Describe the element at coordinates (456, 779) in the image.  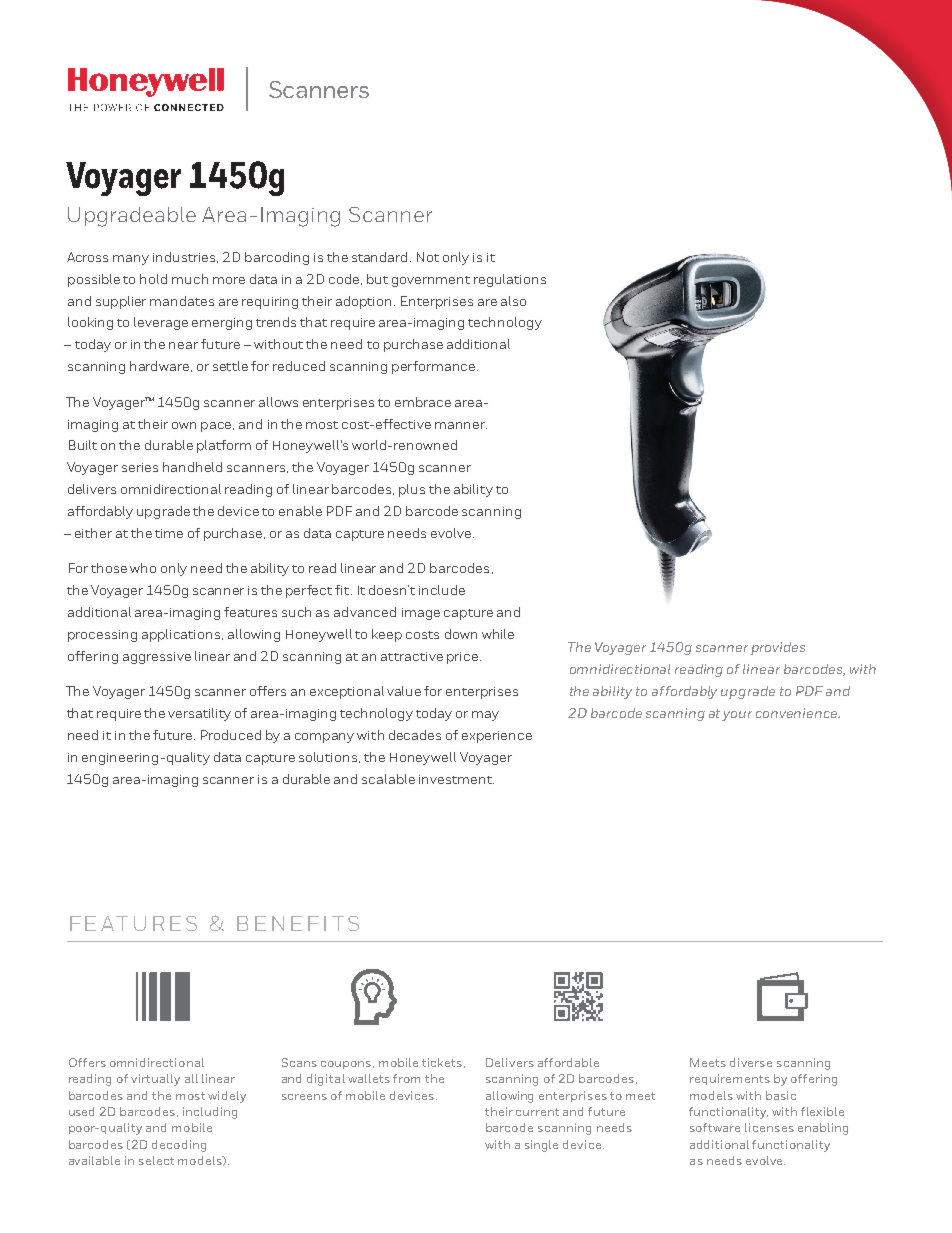
I see `investment` at that location.
